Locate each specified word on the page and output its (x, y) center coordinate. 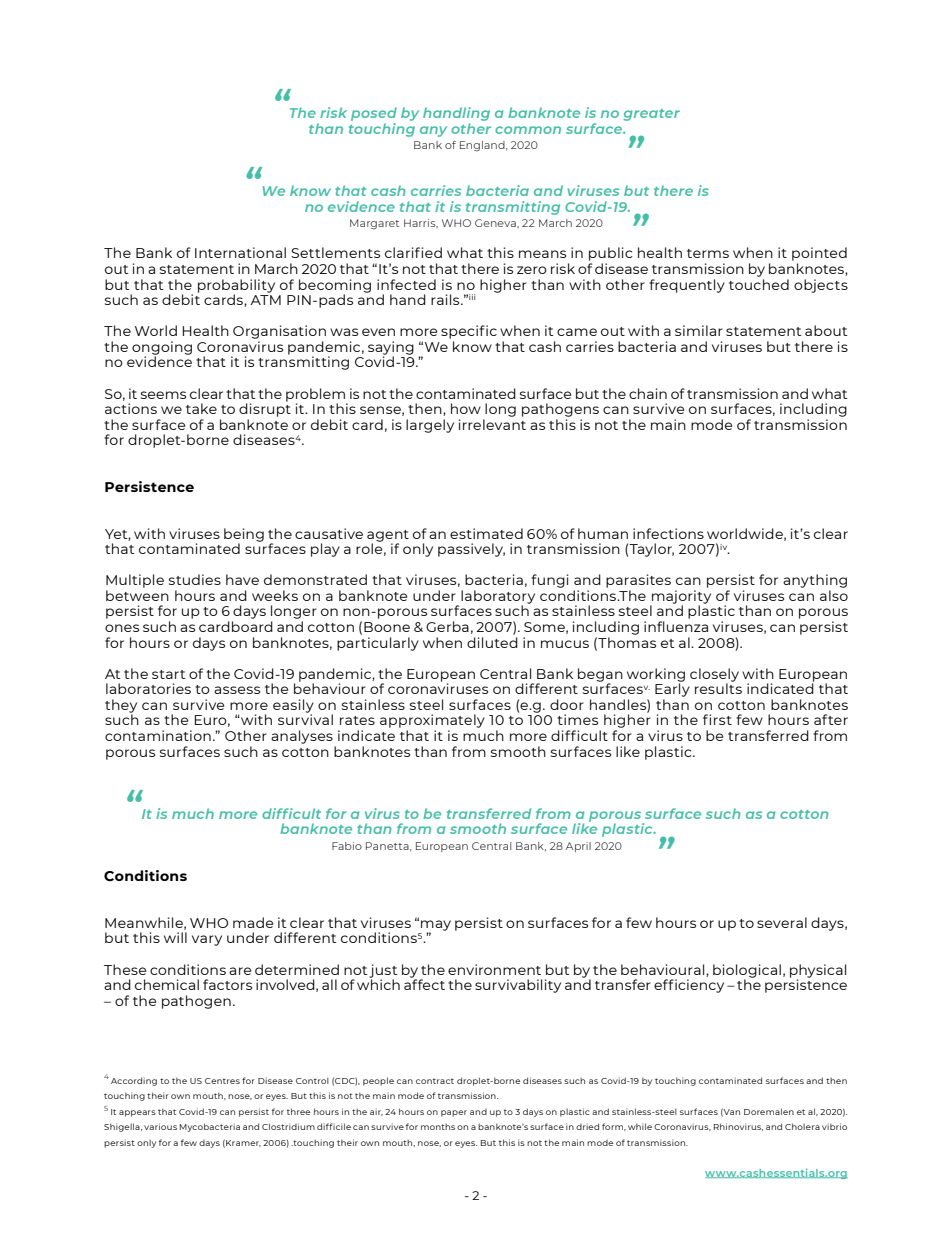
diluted (492, 642)
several (782, 922)
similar (699, 330)
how (466, 408)
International (240, 252)
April (578, 847)
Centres (222, 1081)
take (201, 408)
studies (195, 579)
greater (651, 115)
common (528, 130)
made (253, 922)
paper (454, 1113)
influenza (676, 626)
